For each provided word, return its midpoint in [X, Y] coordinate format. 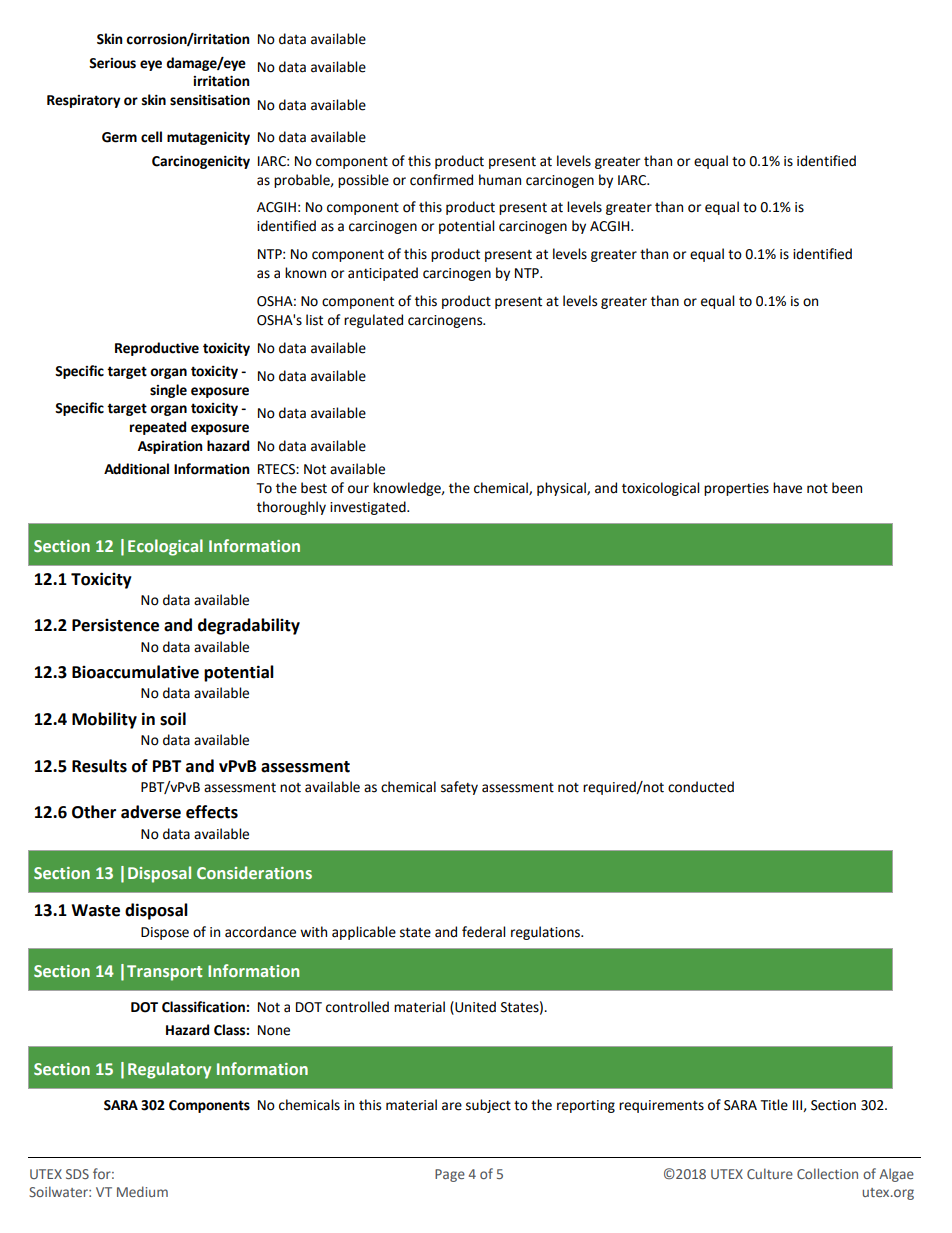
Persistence [115, 625]
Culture [770, 1173]
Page [450, 1175]
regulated [373, 321]
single [168, 391]
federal [483, 932]
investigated [369, 508]
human [500, 180]
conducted [701, 787]
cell [151, 137]
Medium [142, 1191]
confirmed [441, 180]
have [787, 488]
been [847, 488]
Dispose [165, 933]
